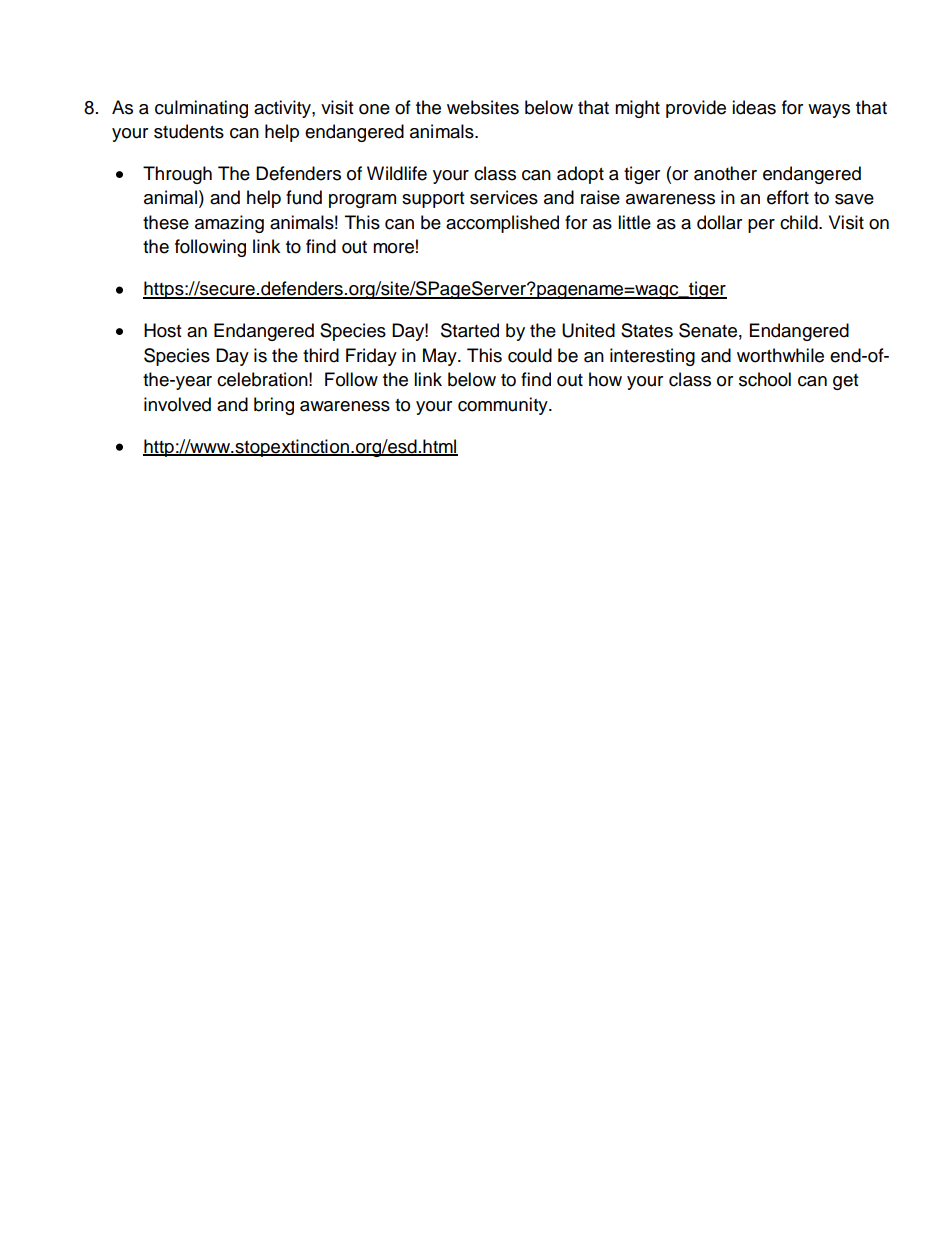 This screenshot has width=952, height=1233. Describe the element at coordinates (761, 226) in the screenshot. I see `per` at that location.
